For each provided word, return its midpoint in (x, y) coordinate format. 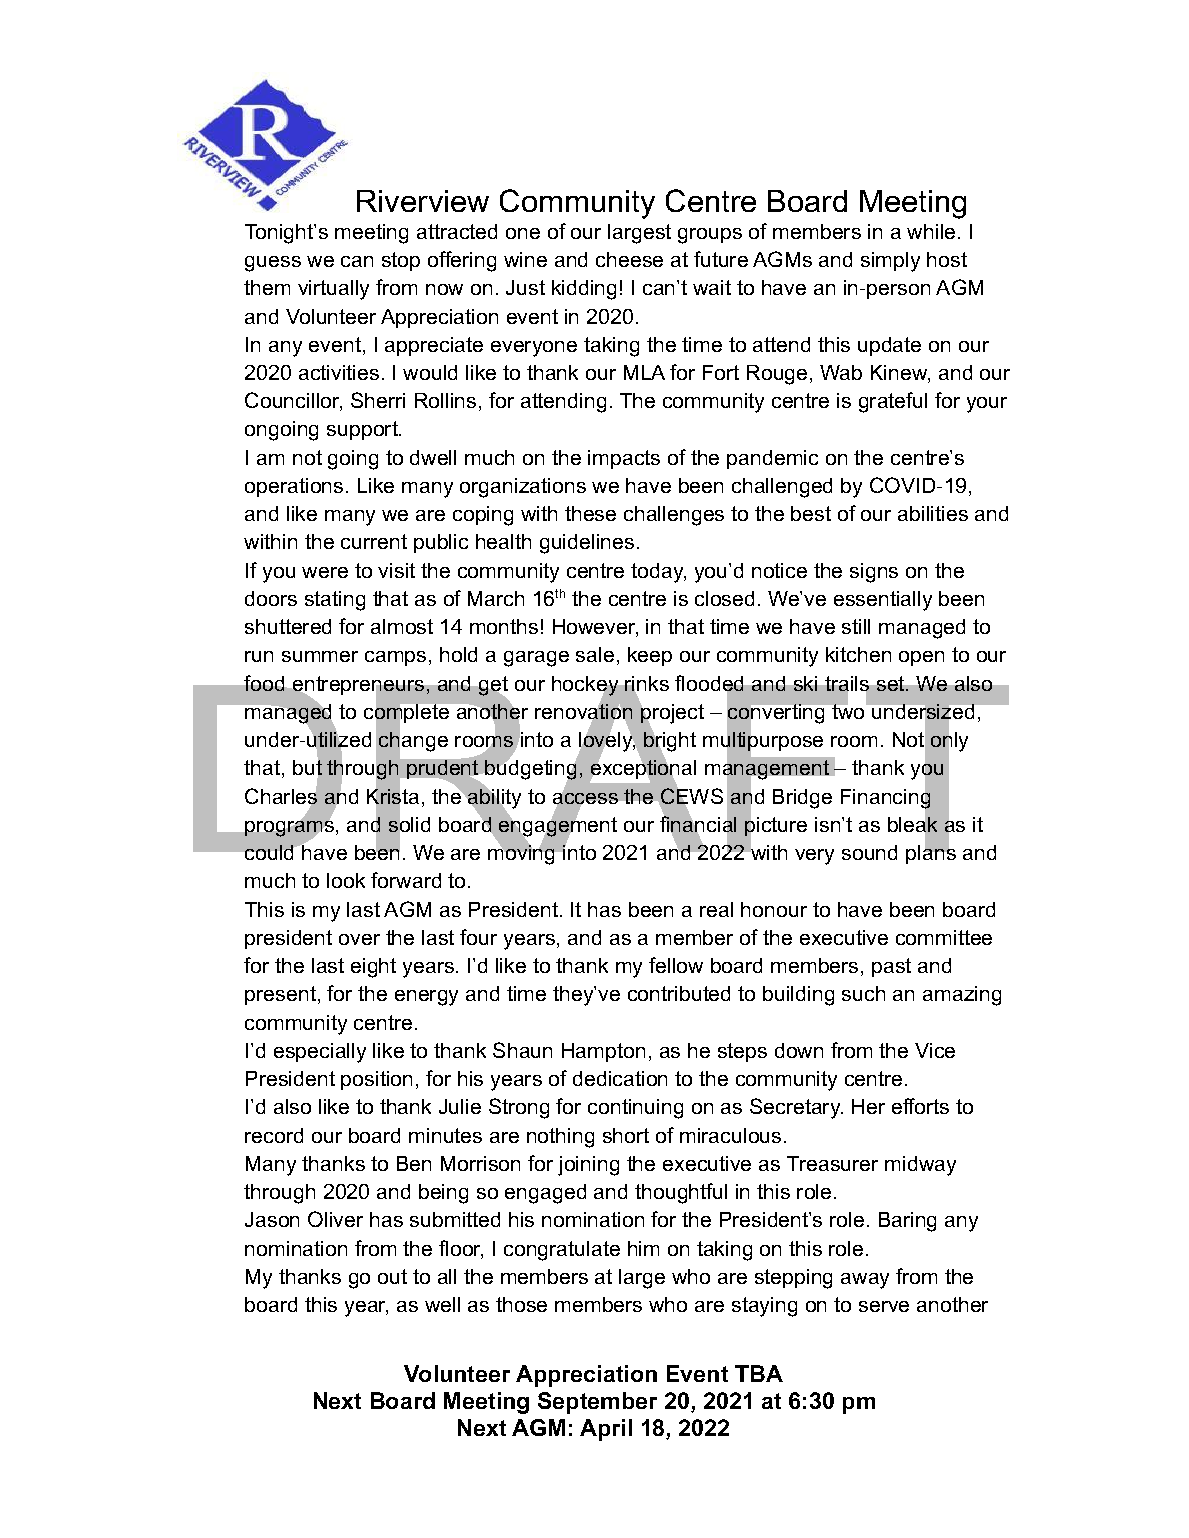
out (392, 1276)
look (346, 880)
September (597, 1403)
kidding (584, 290)
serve (884, 1306)
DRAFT (601, 768)
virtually (333, 290)
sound (869, 852)
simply (890, 262)
